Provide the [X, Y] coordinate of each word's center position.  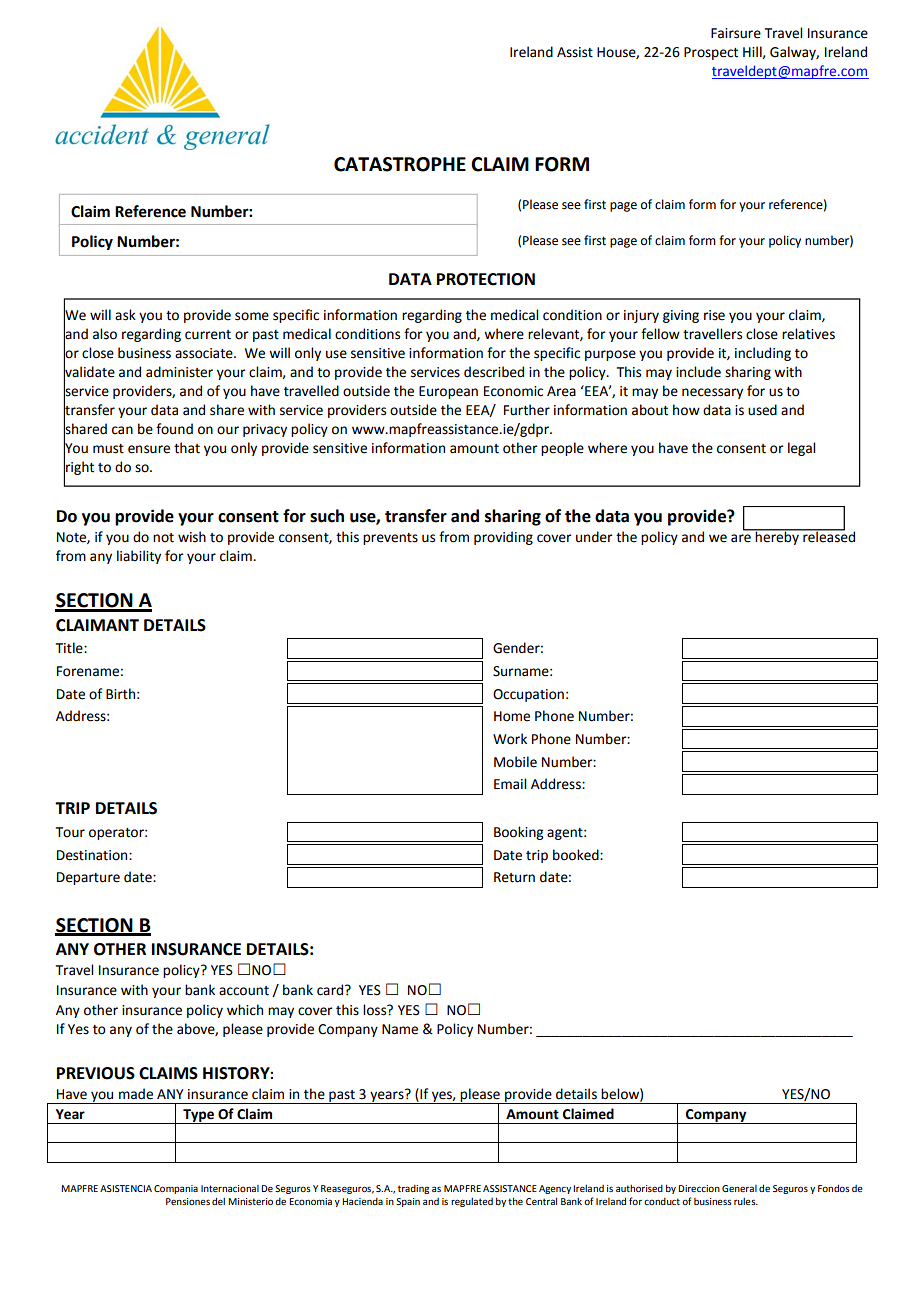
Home [512, 716]
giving [681, 316]
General [739, 1188]
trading [413, 1189]
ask [125, 315]
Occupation [528, 695]
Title [70, 648]
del [218, 1201]
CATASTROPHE [400, 164]
